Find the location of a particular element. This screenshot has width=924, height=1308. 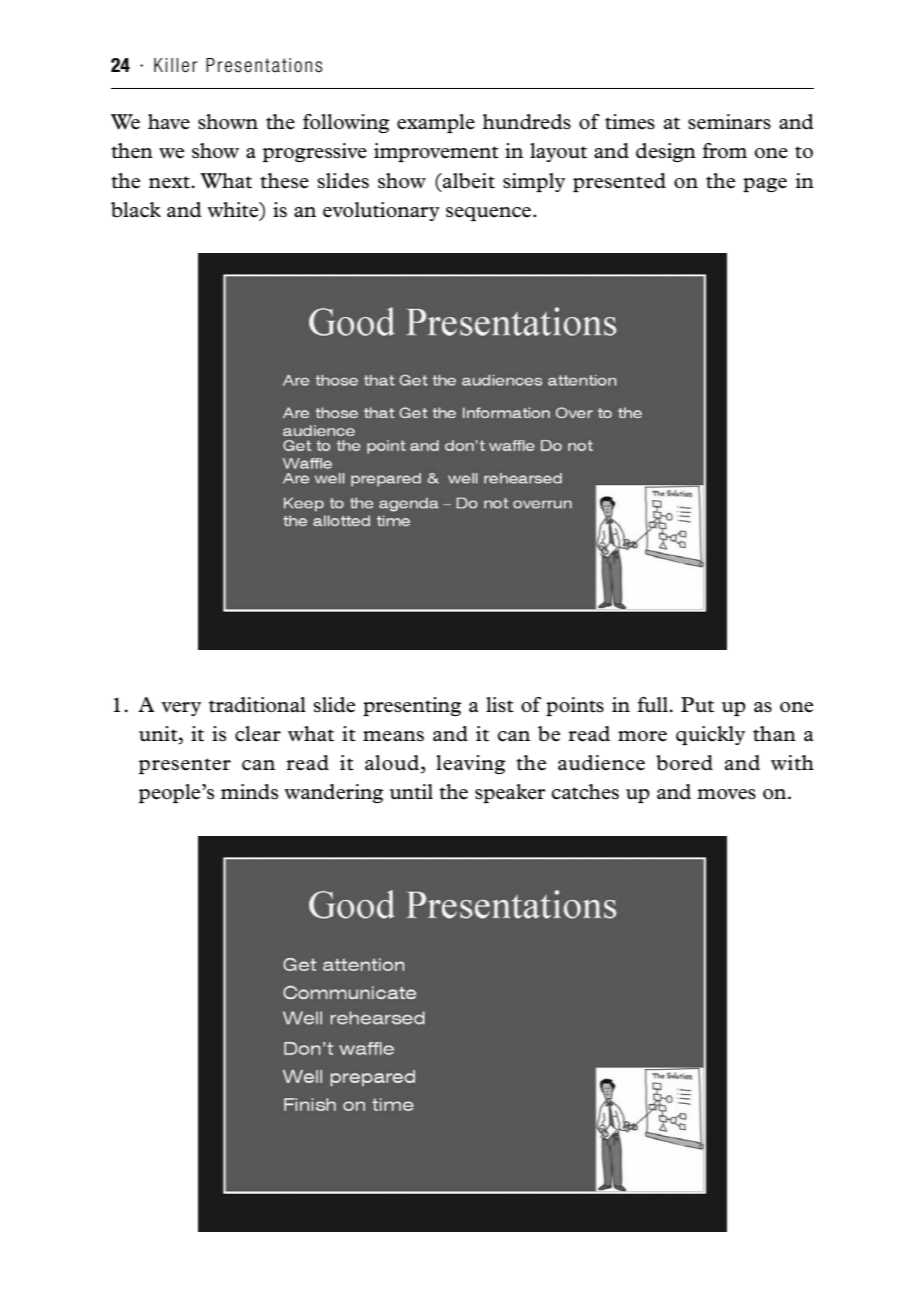

Killer is located at coordinates (175, 65).
